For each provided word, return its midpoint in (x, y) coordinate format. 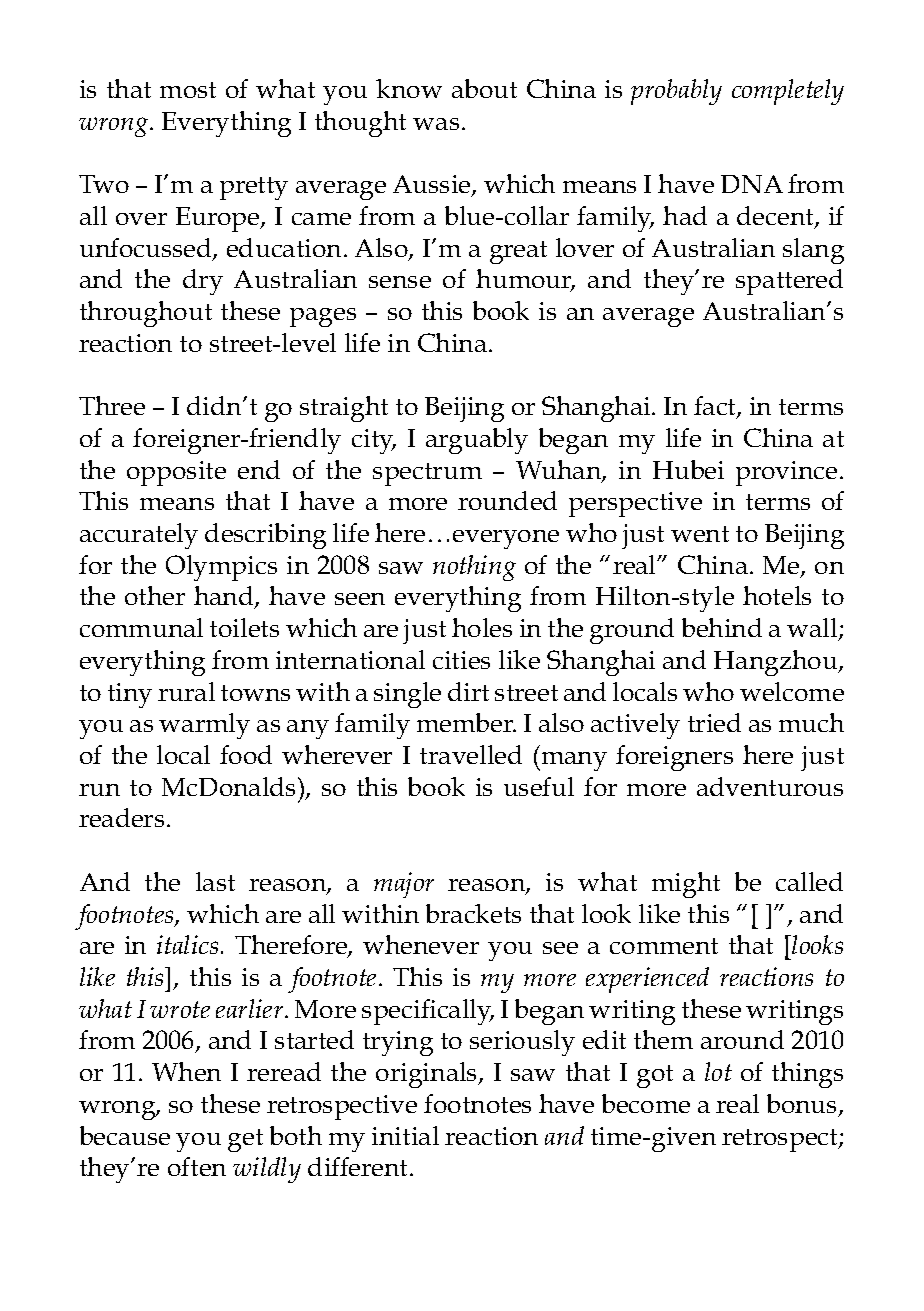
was (436, 124)
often (197, 1166)
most (188, 90)
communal (141, 627)
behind (722, 627)
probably (676, 92)
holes (482, 627)
